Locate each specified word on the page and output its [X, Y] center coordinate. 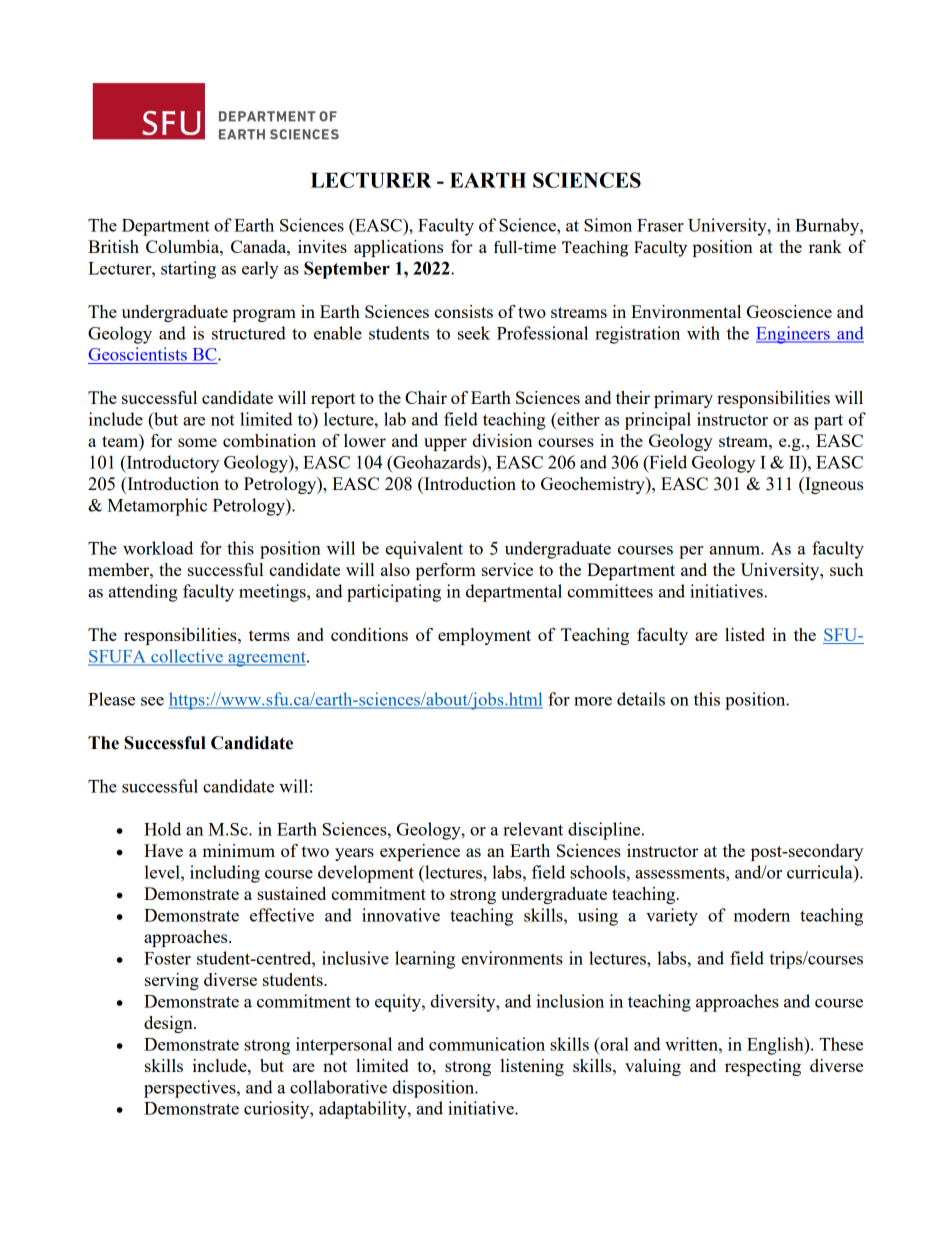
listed [745, 634]
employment [484, 636]
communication [487, 1044]
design [169, 1024]
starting [188, 270]
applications [398, 248]
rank [825, 246]
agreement [267, 659]
